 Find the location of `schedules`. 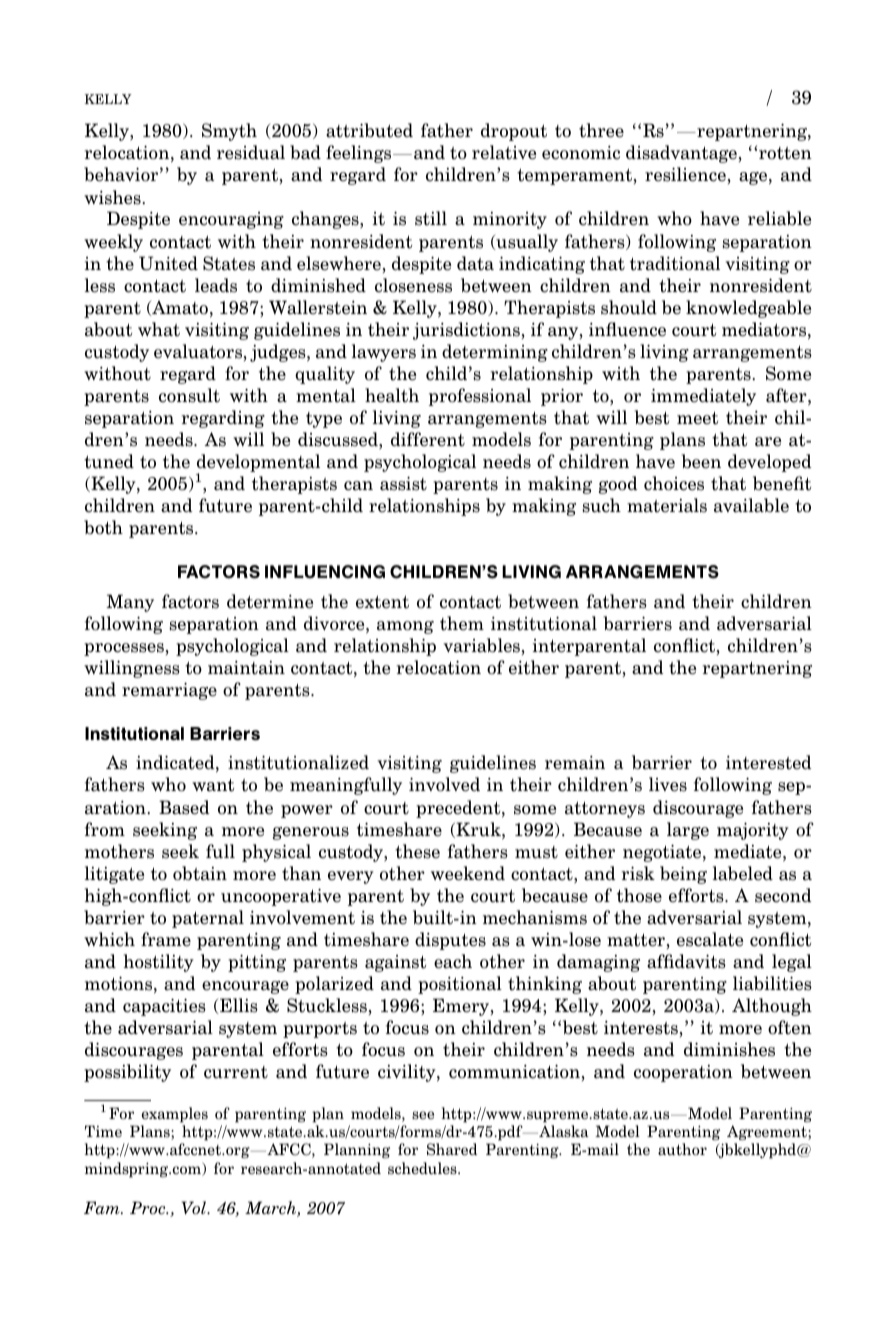

schedules is located at coordinates (423, 1168).
